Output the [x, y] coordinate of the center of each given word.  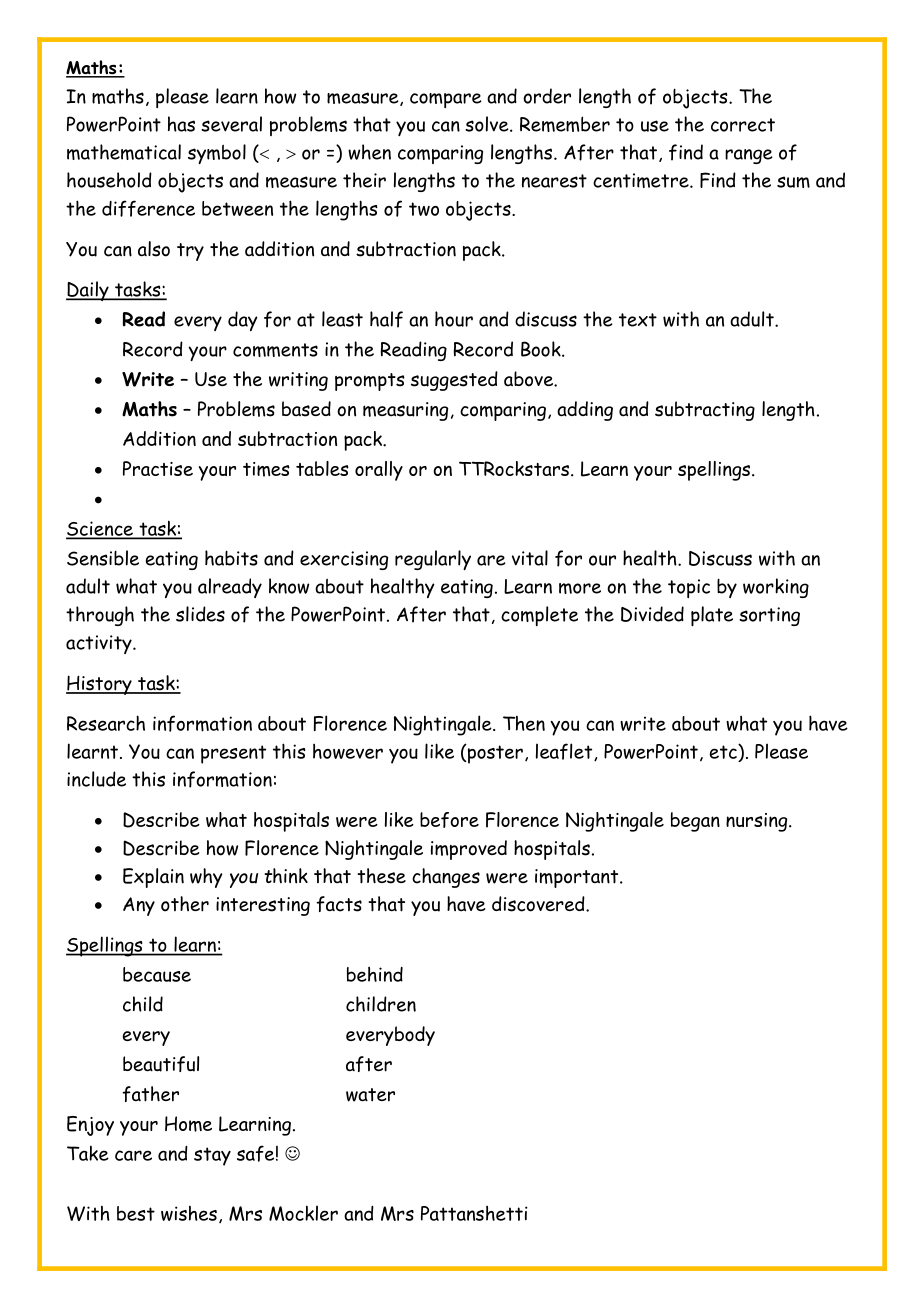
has [181, 124]
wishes [189, 1213]
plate [712, 616]
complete [539, 616]
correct [743, 125]
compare [446, 100]
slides [200, 614]
